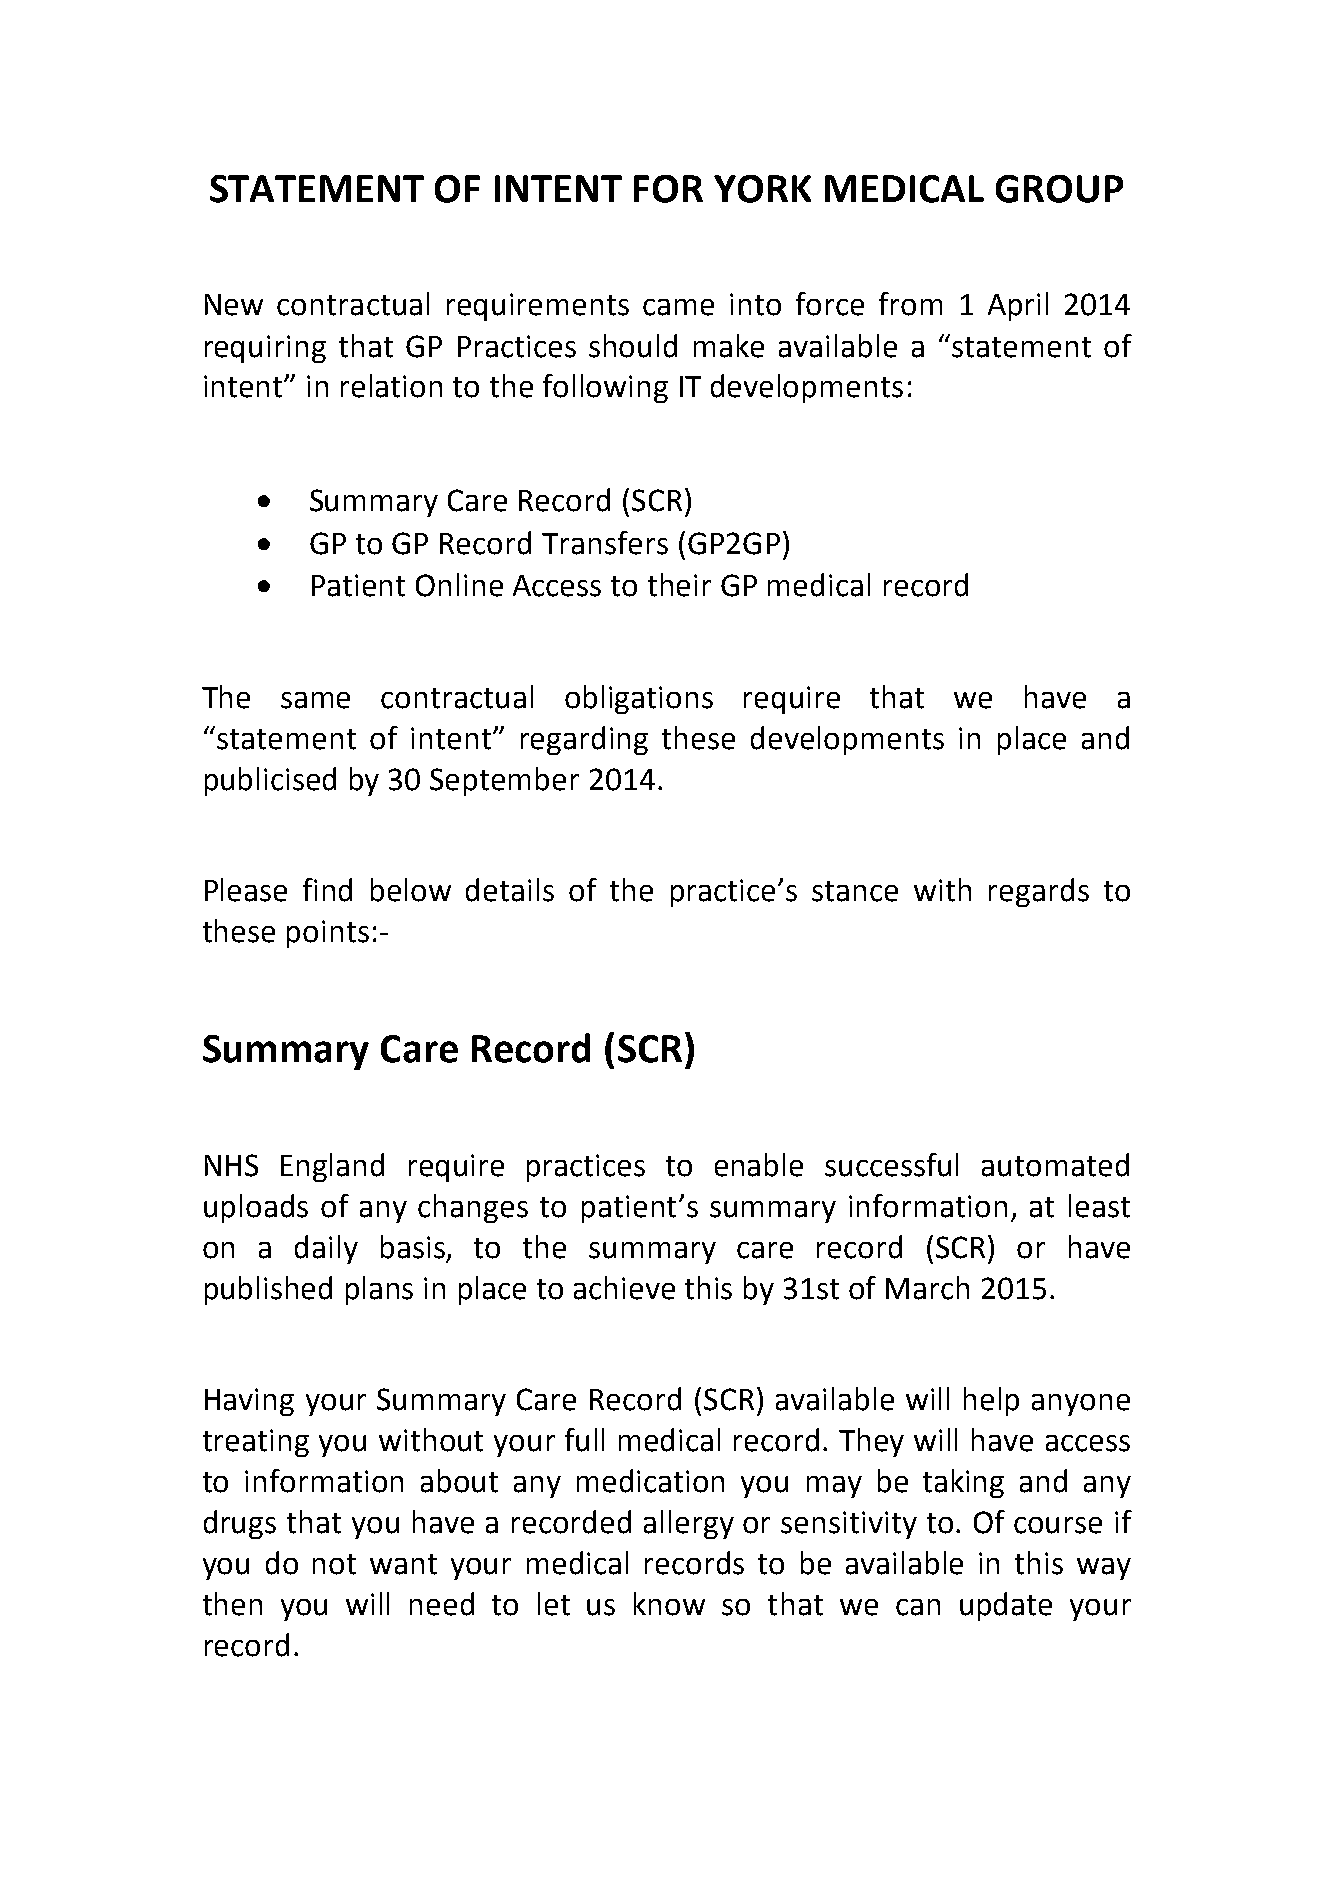 The height and width of the document is (1888, 1334). What do you see at coordinates (669, 1604) in the document?
I see `know` at bounding box center [669, 1604].
